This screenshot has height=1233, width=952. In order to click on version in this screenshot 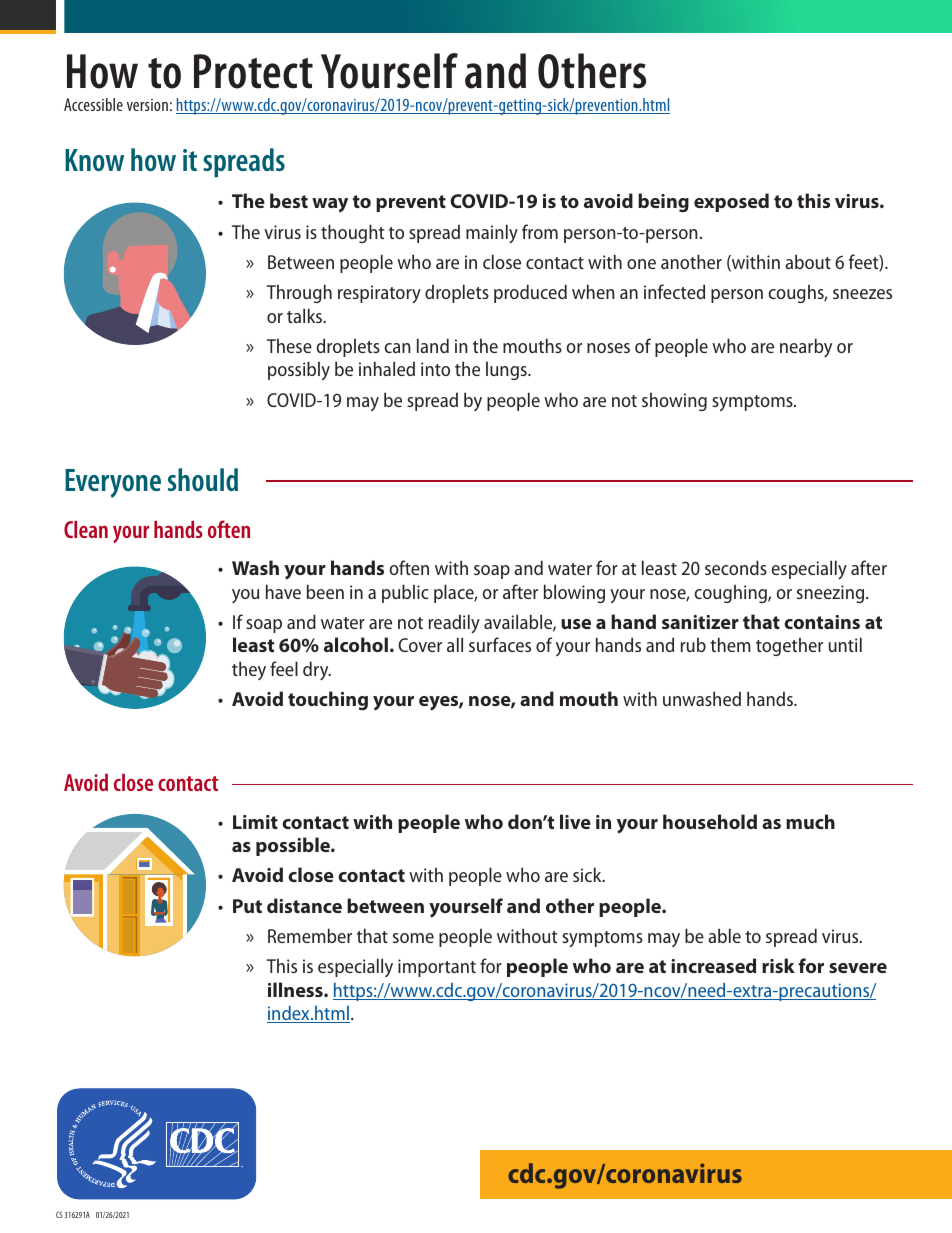, I will do `click(147, 105)`.
